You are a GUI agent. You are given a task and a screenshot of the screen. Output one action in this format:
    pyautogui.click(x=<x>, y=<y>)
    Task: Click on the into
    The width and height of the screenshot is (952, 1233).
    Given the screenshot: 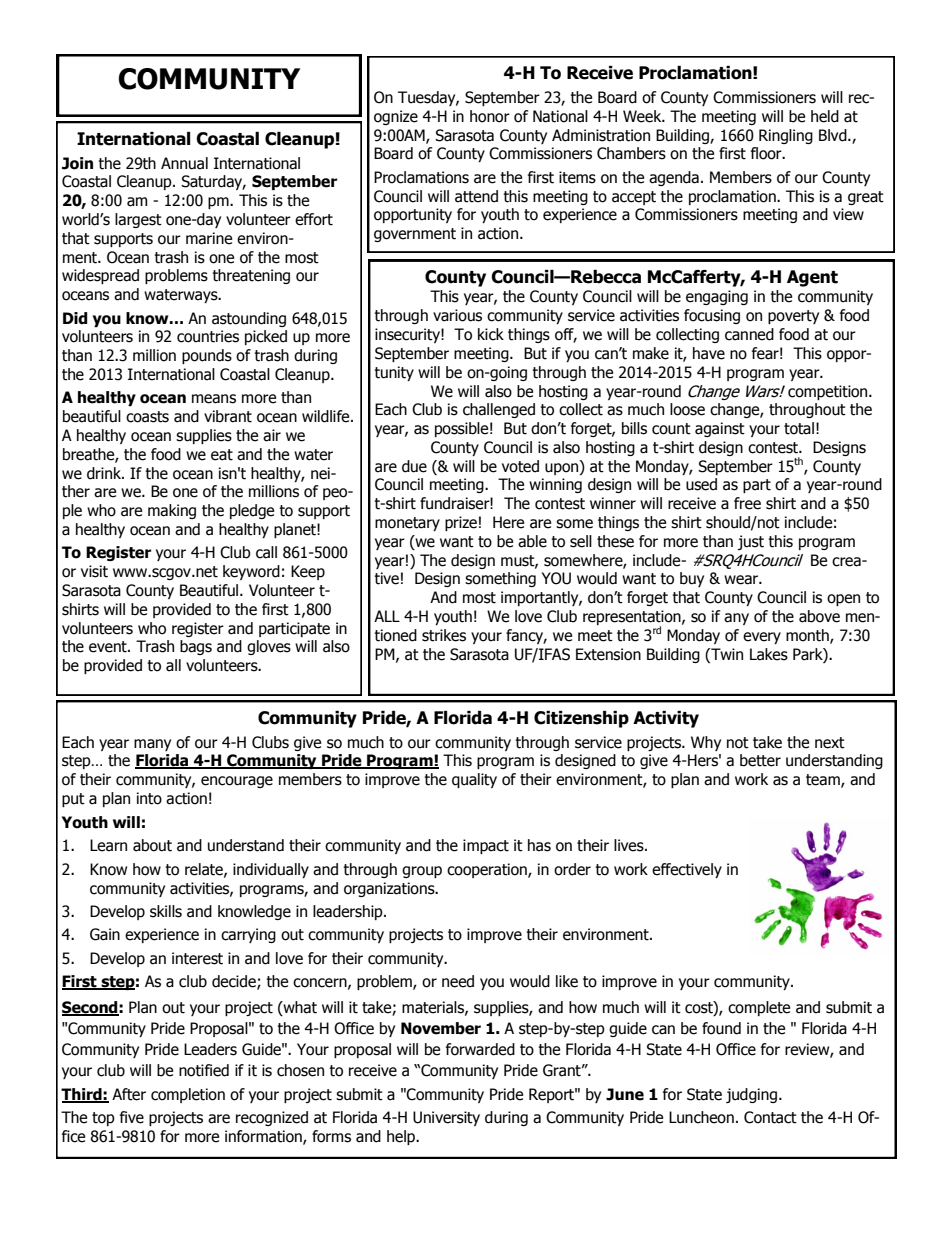 What is the action you would take?
    pyautogui.click(x=149, y=798)
